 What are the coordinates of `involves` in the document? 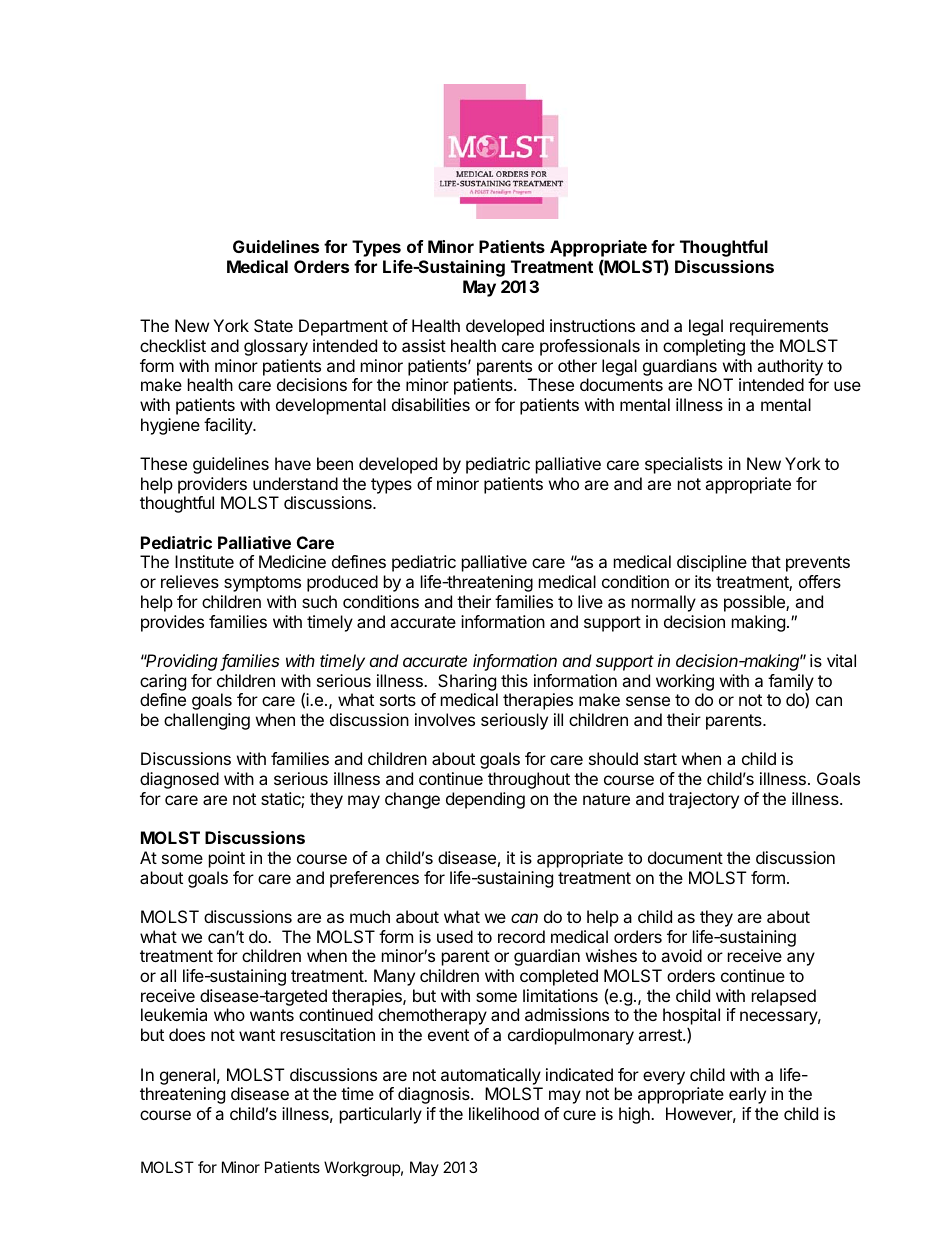 It's located at (445, 719).
